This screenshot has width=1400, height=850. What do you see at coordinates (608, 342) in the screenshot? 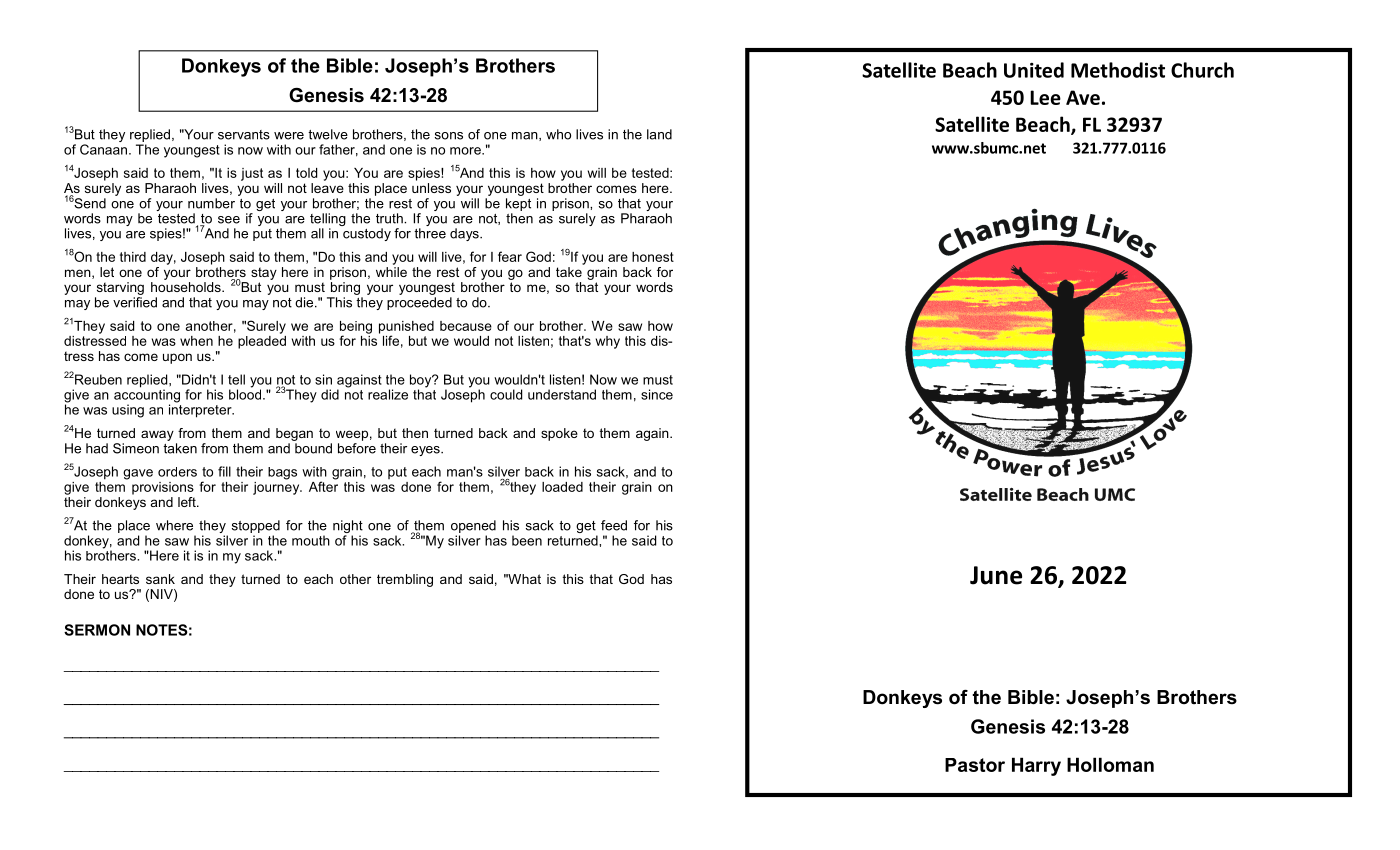
I see `why` at bounding box center [608, 342].
